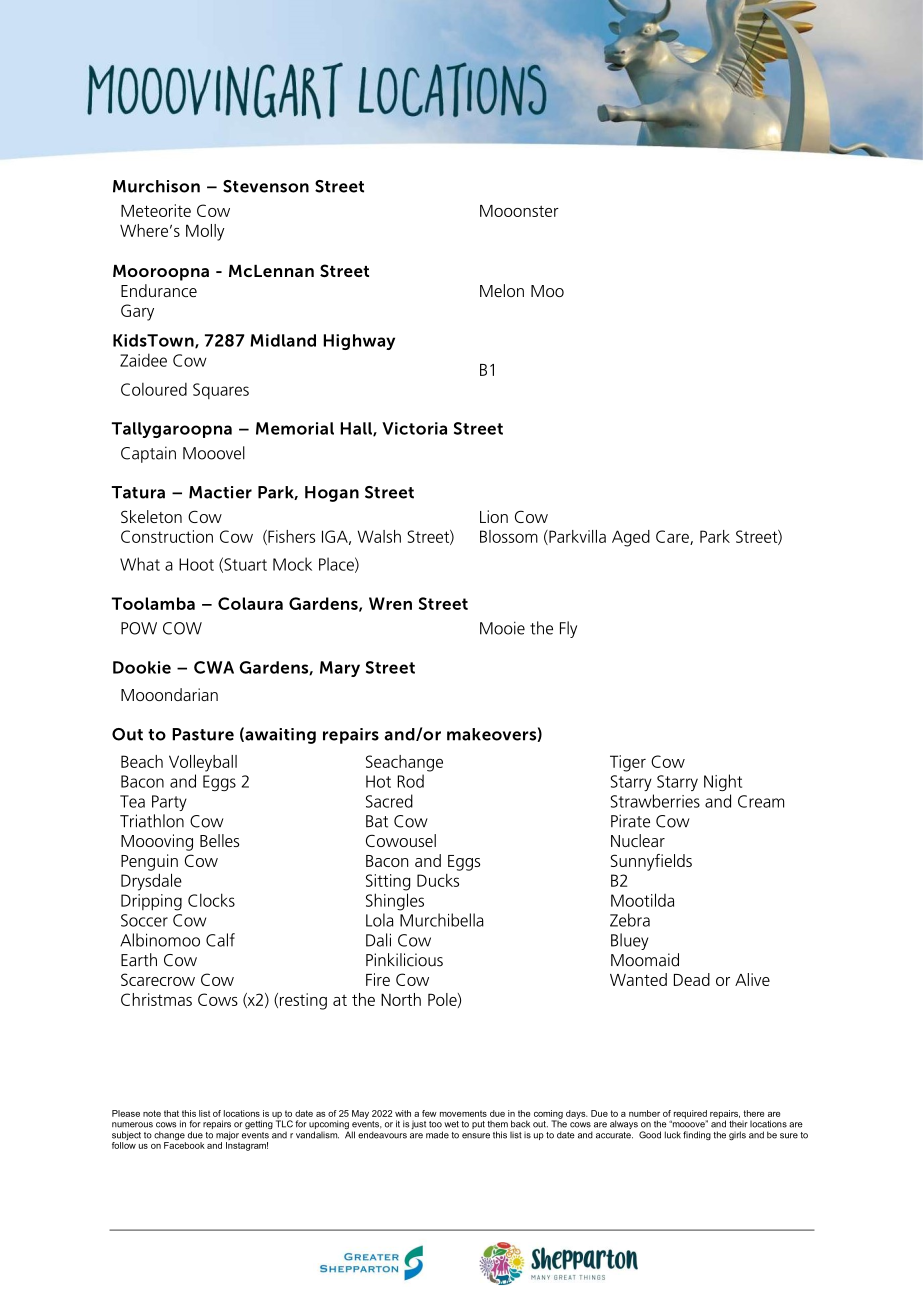  Describe the element at coordinates (390, 603) in the image. I see `Wren` at that location.
